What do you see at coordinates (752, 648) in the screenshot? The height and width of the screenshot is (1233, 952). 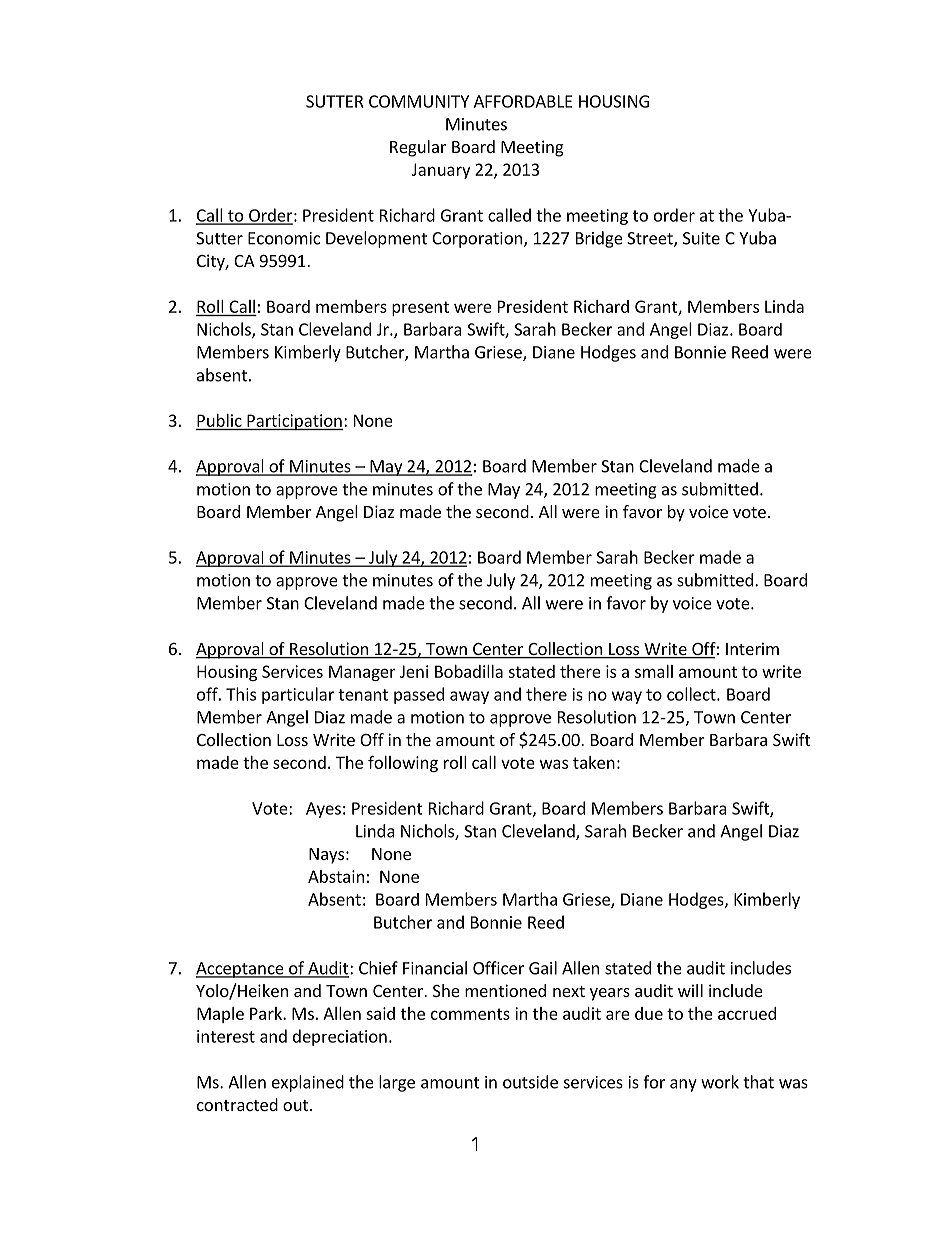 I see `Interim` at bounding box center [752, 648].
